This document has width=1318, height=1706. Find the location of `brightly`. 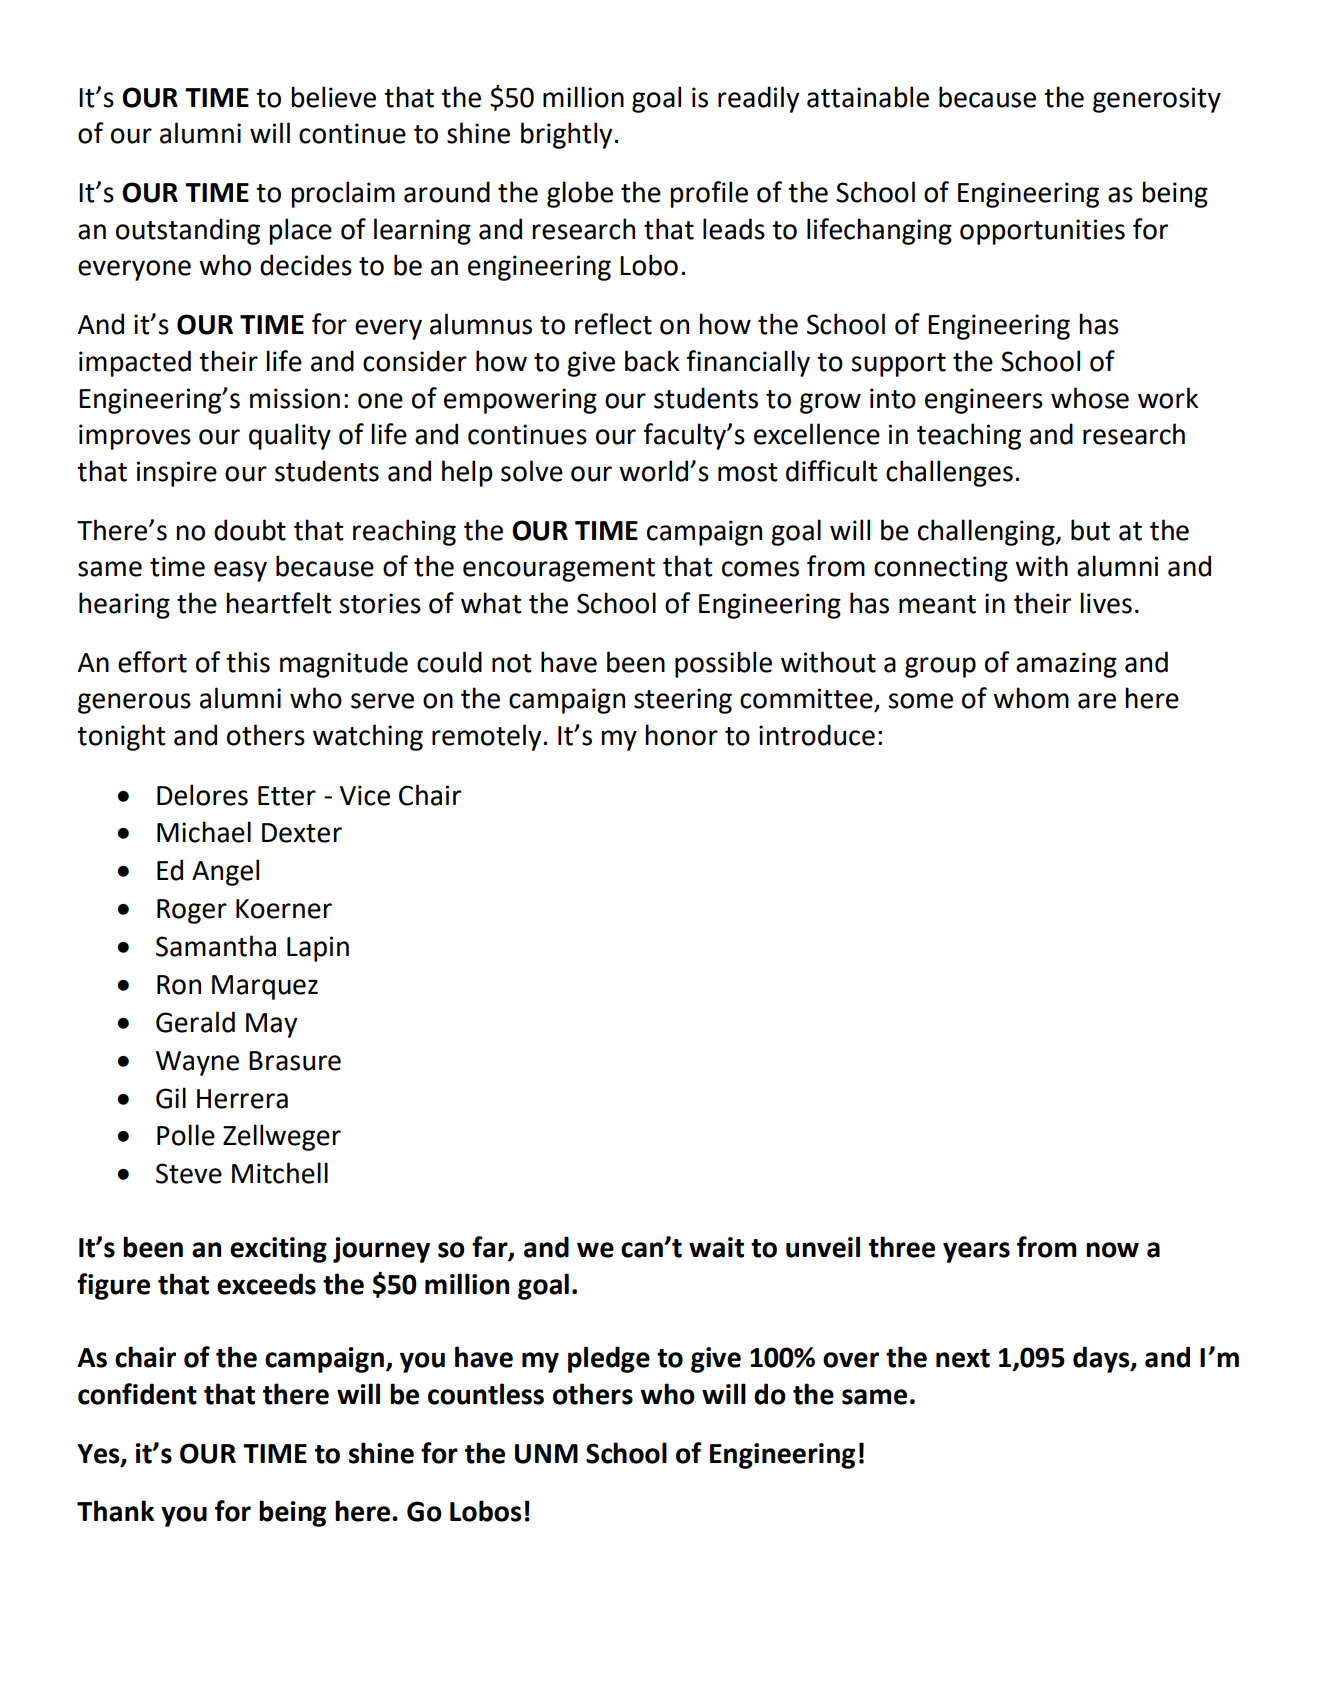

brightly is located at coordinates (568, 135).
